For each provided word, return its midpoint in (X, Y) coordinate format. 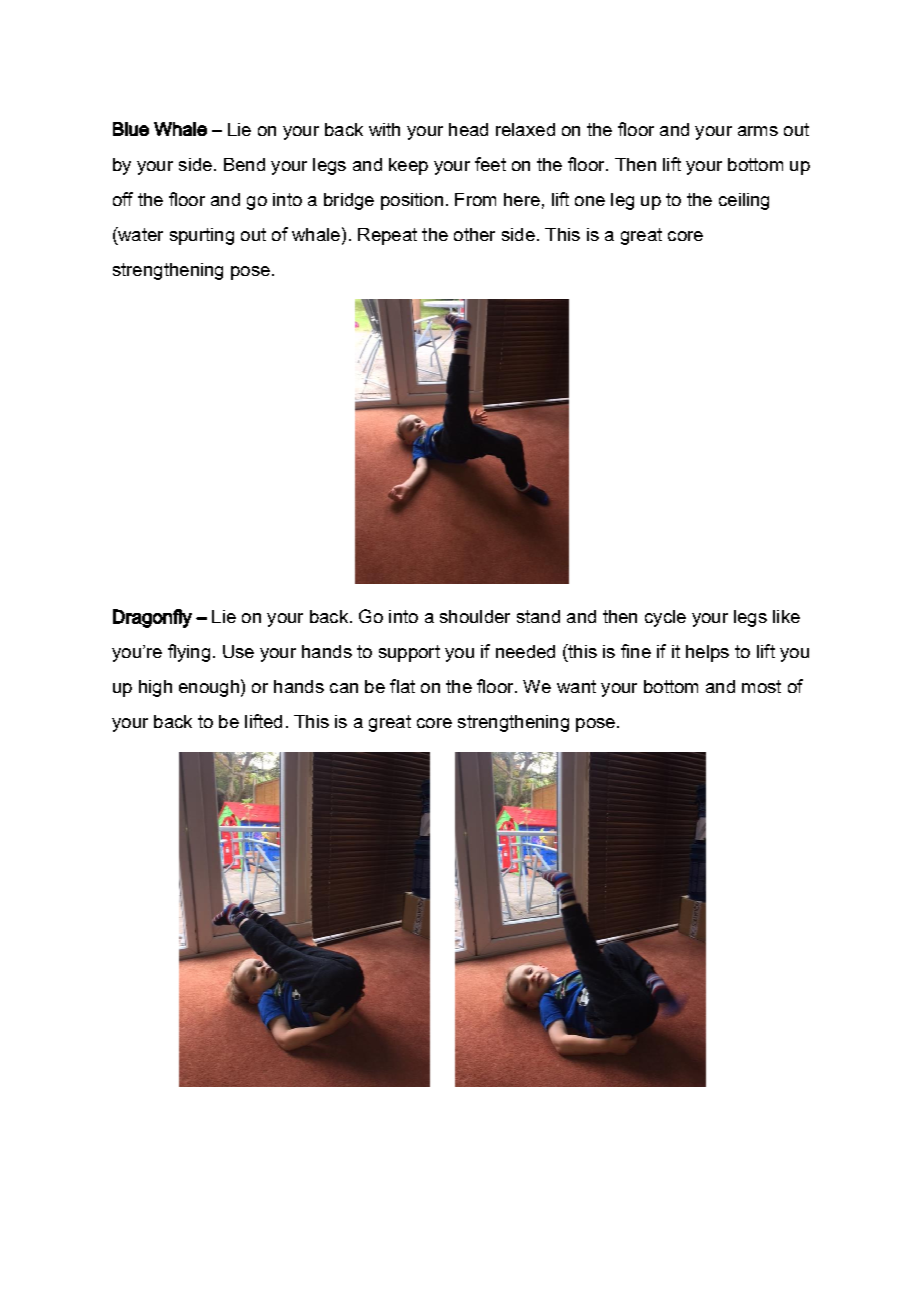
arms (758, 131)
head (468, 129)
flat (402, 686)
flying (189, 653)
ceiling (744, 201)
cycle (665, 618)
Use (238, 651)
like (786, 616)
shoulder (475, 616)
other (474, 234)
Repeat (387, 236)
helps (707, 653)
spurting (202, 236)
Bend (244, 164)
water (139, 234)
